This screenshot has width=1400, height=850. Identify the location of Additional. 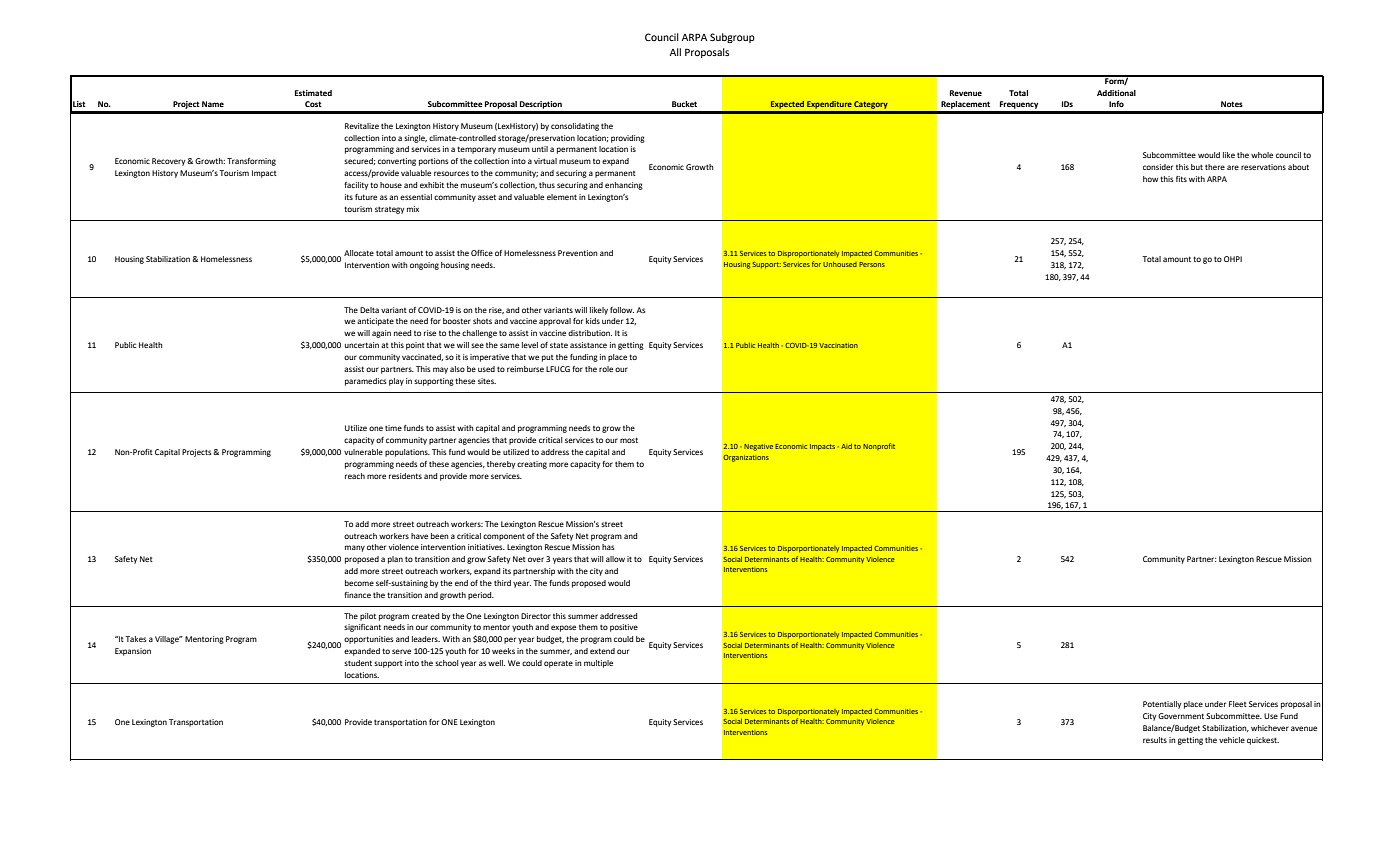
(1116, 93).
